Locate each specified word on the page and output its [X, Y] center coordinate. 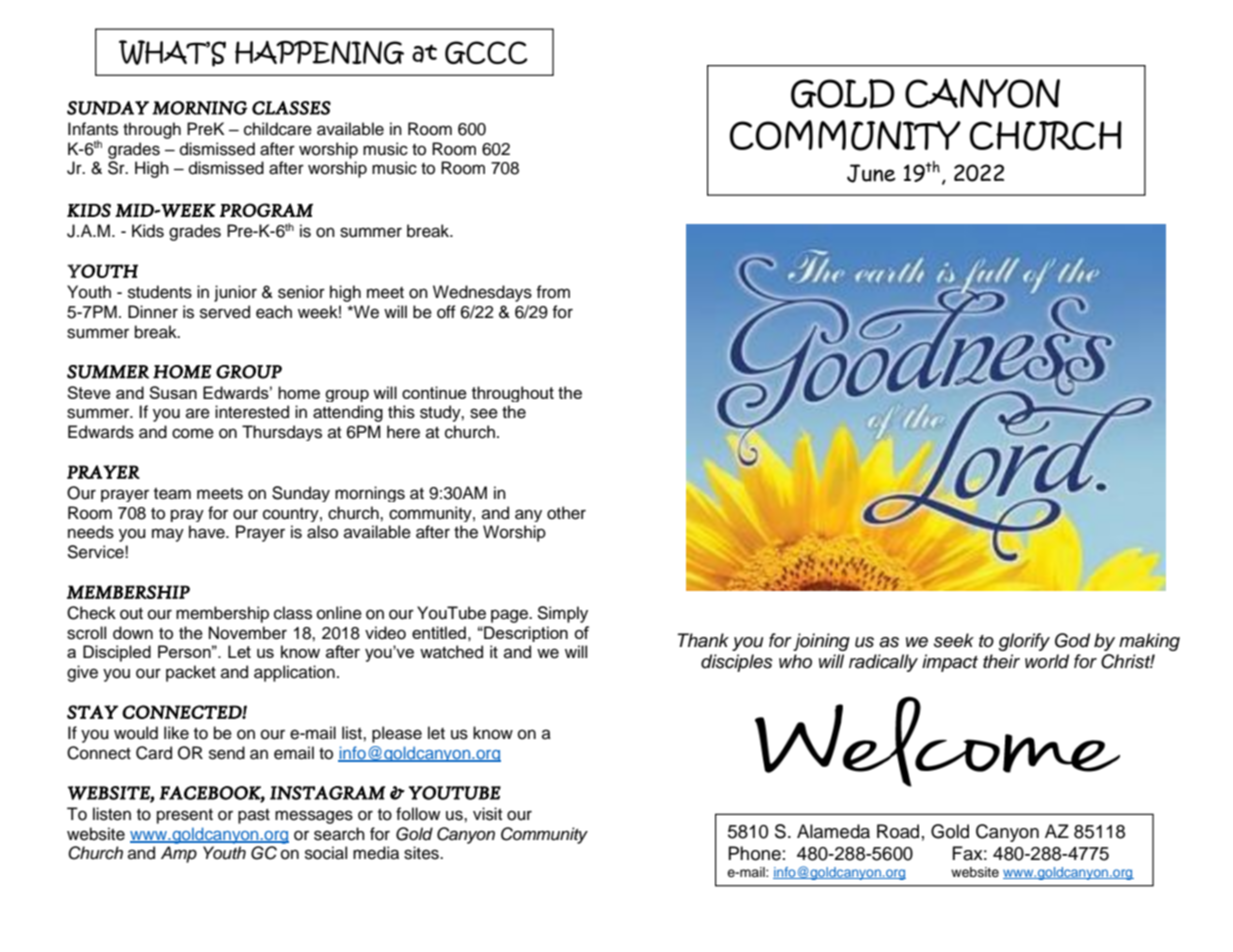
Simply [562, 614]
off [446, 312]
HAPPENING [319, 52]
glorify [1024, 642]
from [553, 292]
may [168, 535]
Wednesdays [482, 293]
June [871, 173]
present [185, 816]
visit [487, 814]
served [225, 312]
